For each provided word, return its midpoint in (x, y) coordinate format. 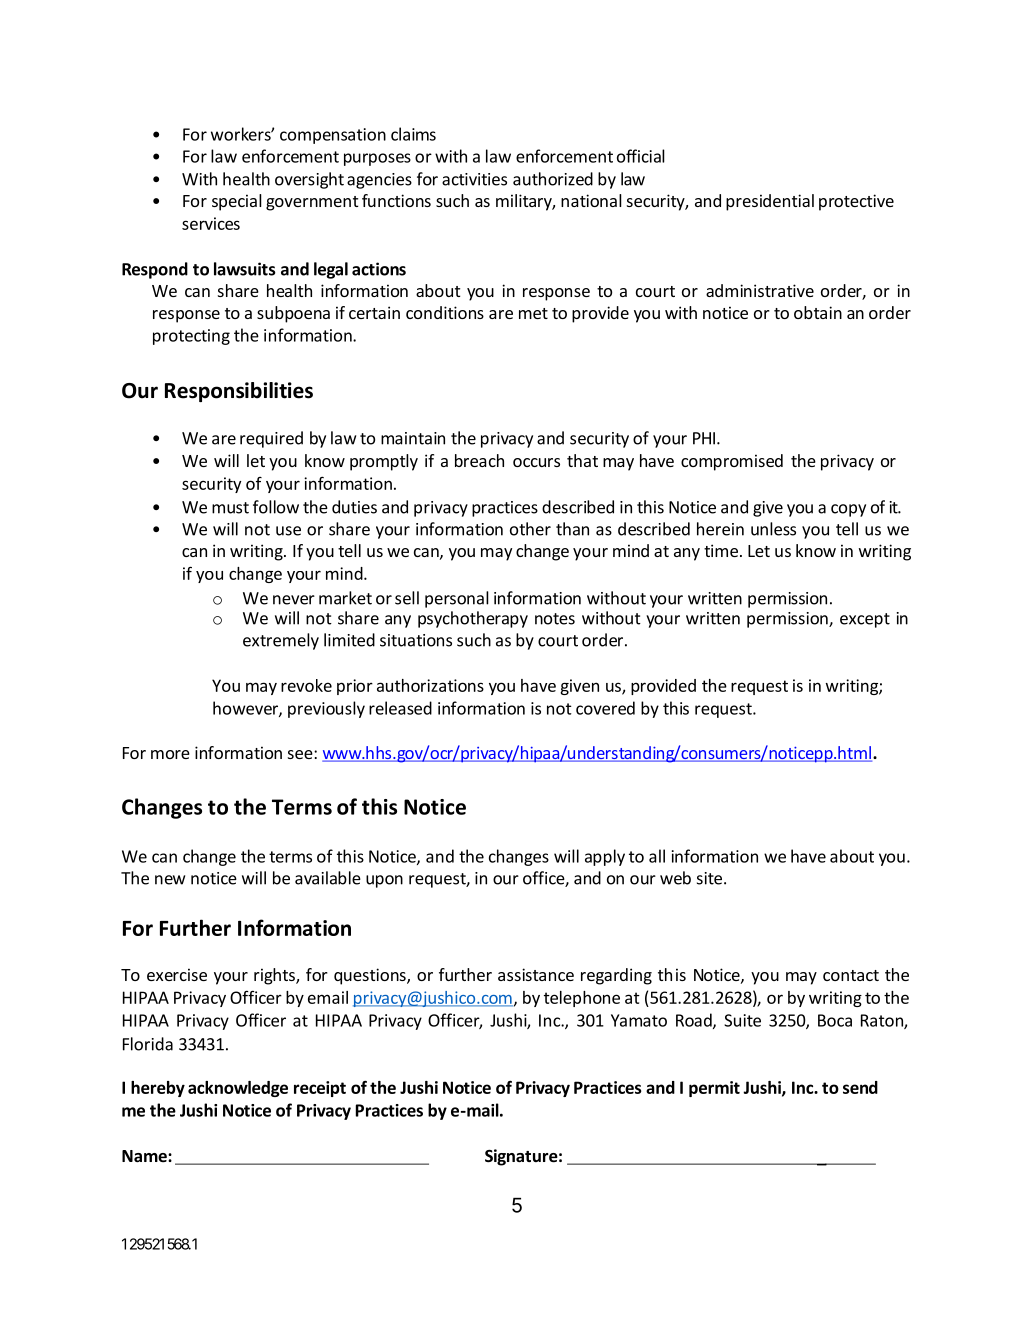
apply (605, 857)
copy (848, 510)
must (230, 508)
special (237, 202)
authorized (553, 179)
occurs (536, 462)
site (709, 878)
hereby (158, 1089)
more (170, 754)
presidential (770, 202)
